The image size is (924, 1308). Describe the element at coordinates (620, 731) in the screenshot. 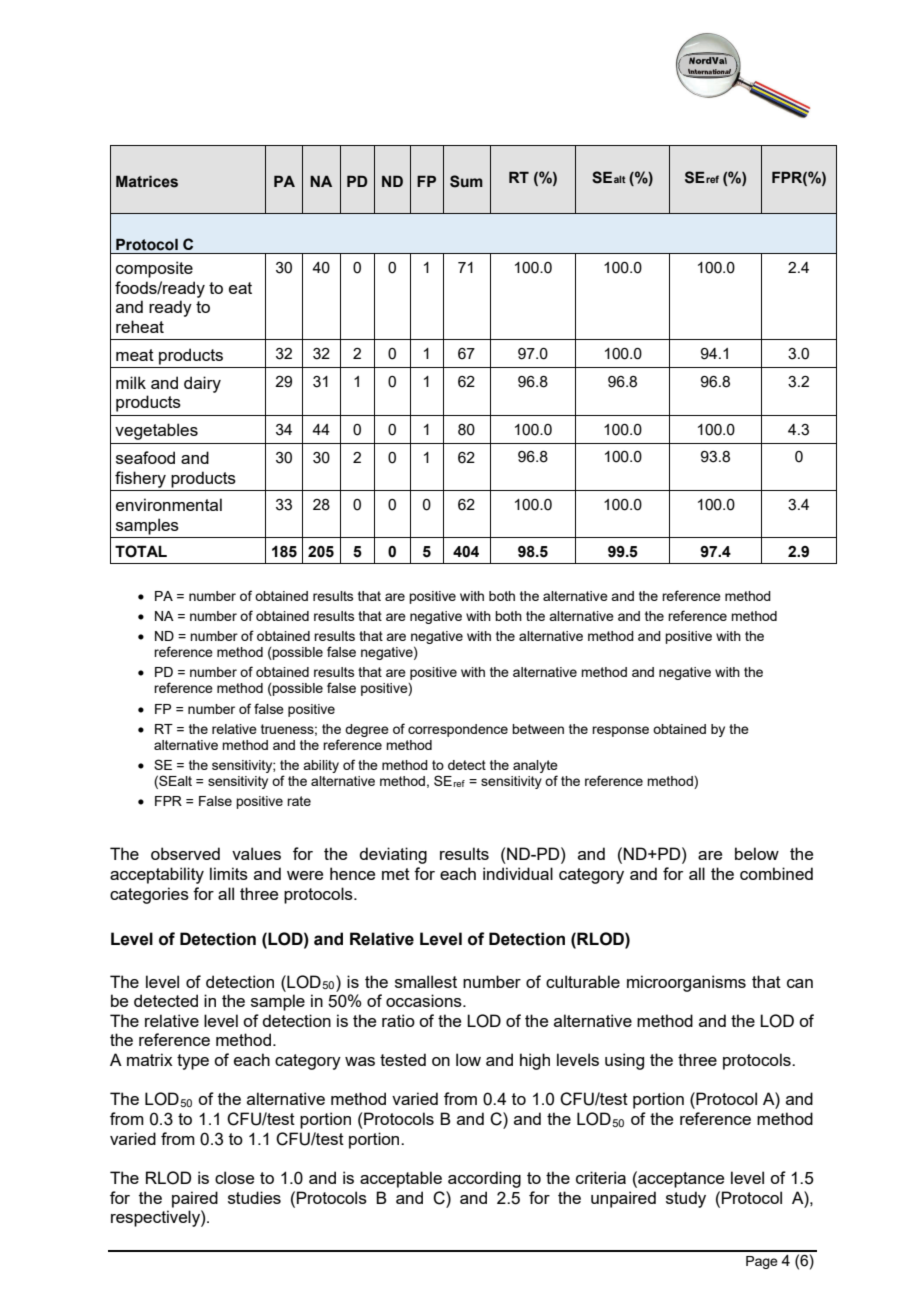

I see `response` at that location.
